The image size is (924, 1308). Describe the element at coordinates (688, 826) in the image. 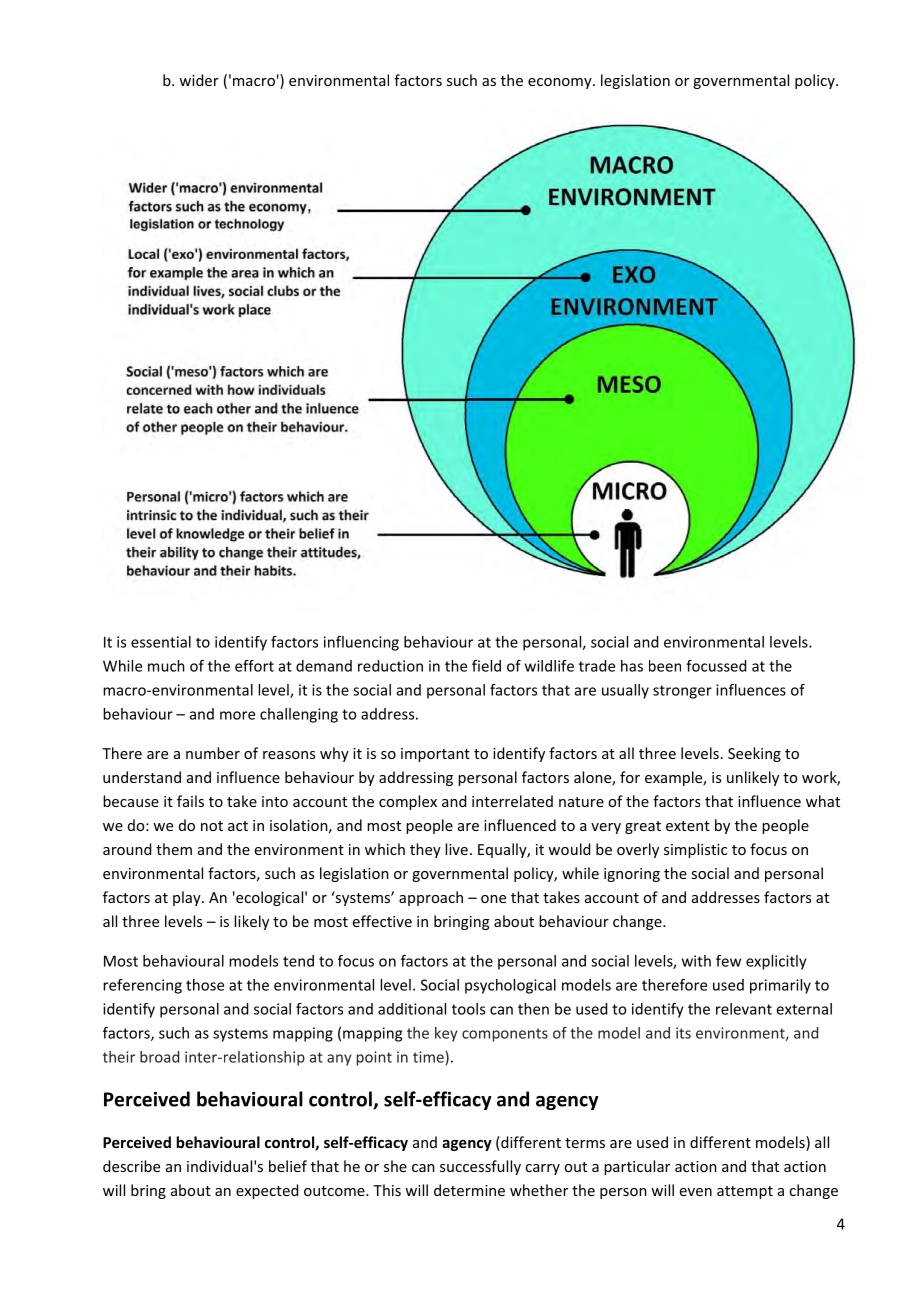

I see `extent` at that location.
